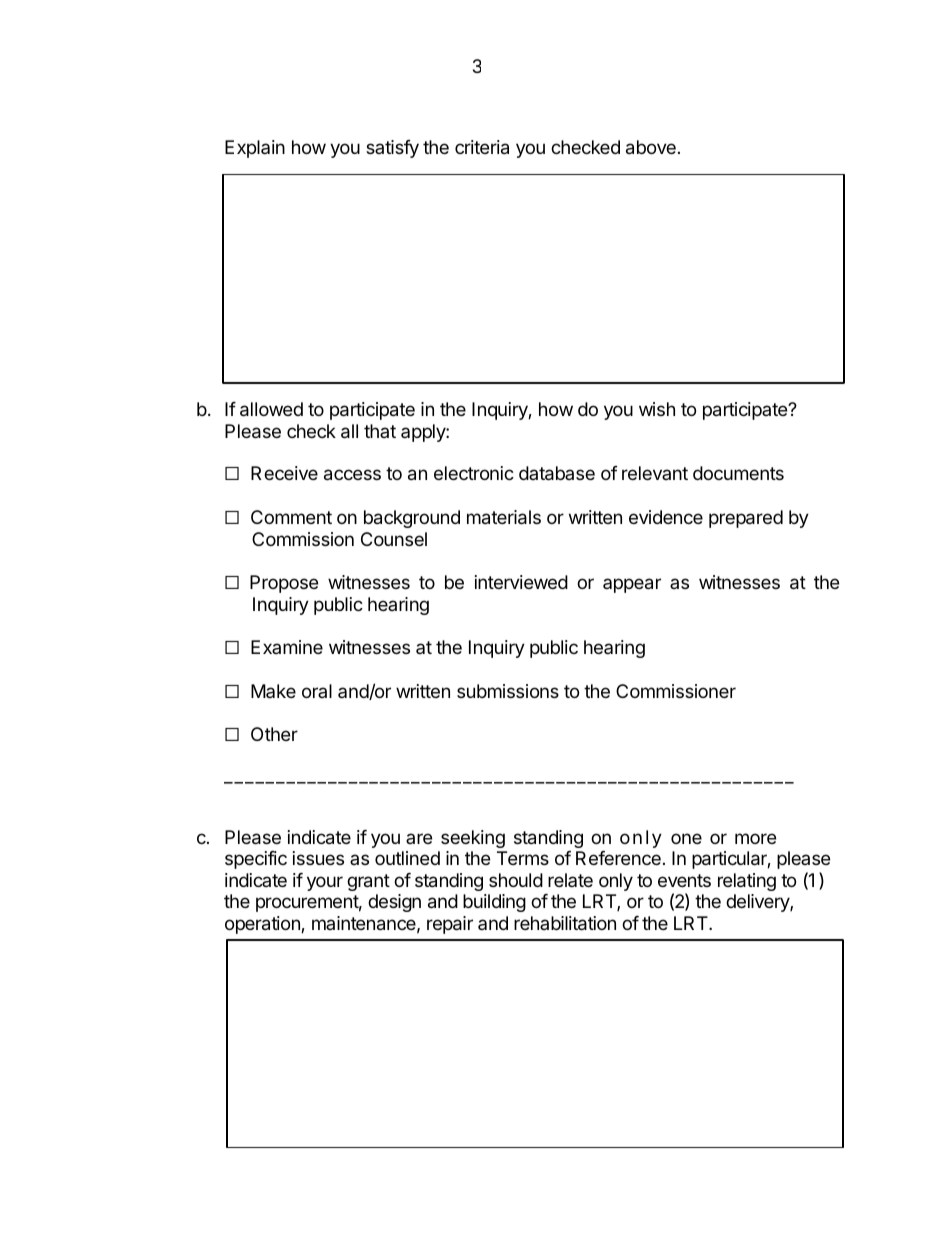 This screenshot has height=1233, width=952. What do you see at coordinates (287, 647) in the screenshot?
I see `Examine` at bounding box center [287, 647].
